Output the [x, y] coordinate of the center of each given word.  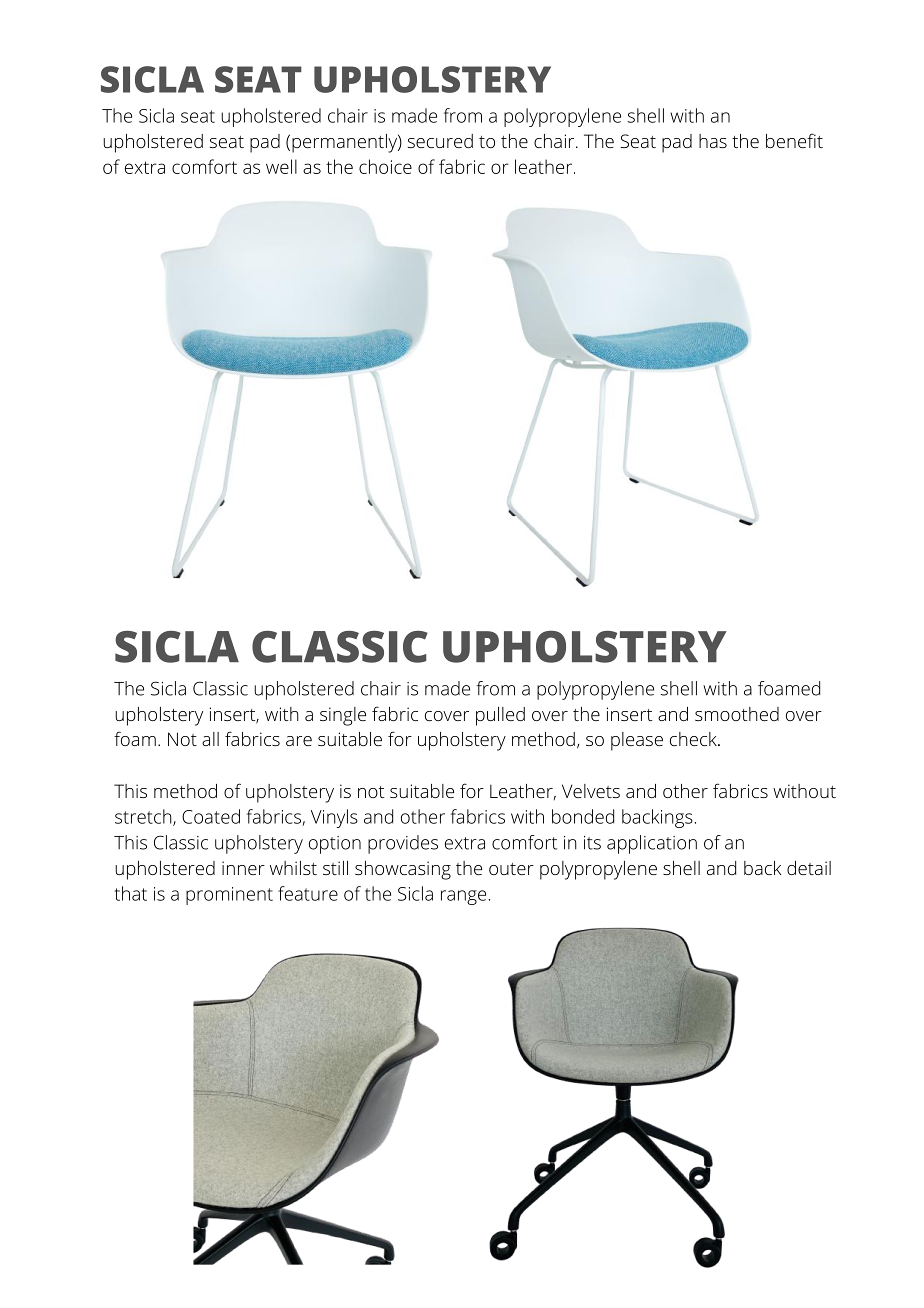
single [343, 716]
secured [440, 141]
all [210, 739]
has [713, 141]
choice [385, 166]
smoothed [737, 714]
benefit [794, 140]
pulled [500, 716]
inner [243, 868]
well [281, 166]
